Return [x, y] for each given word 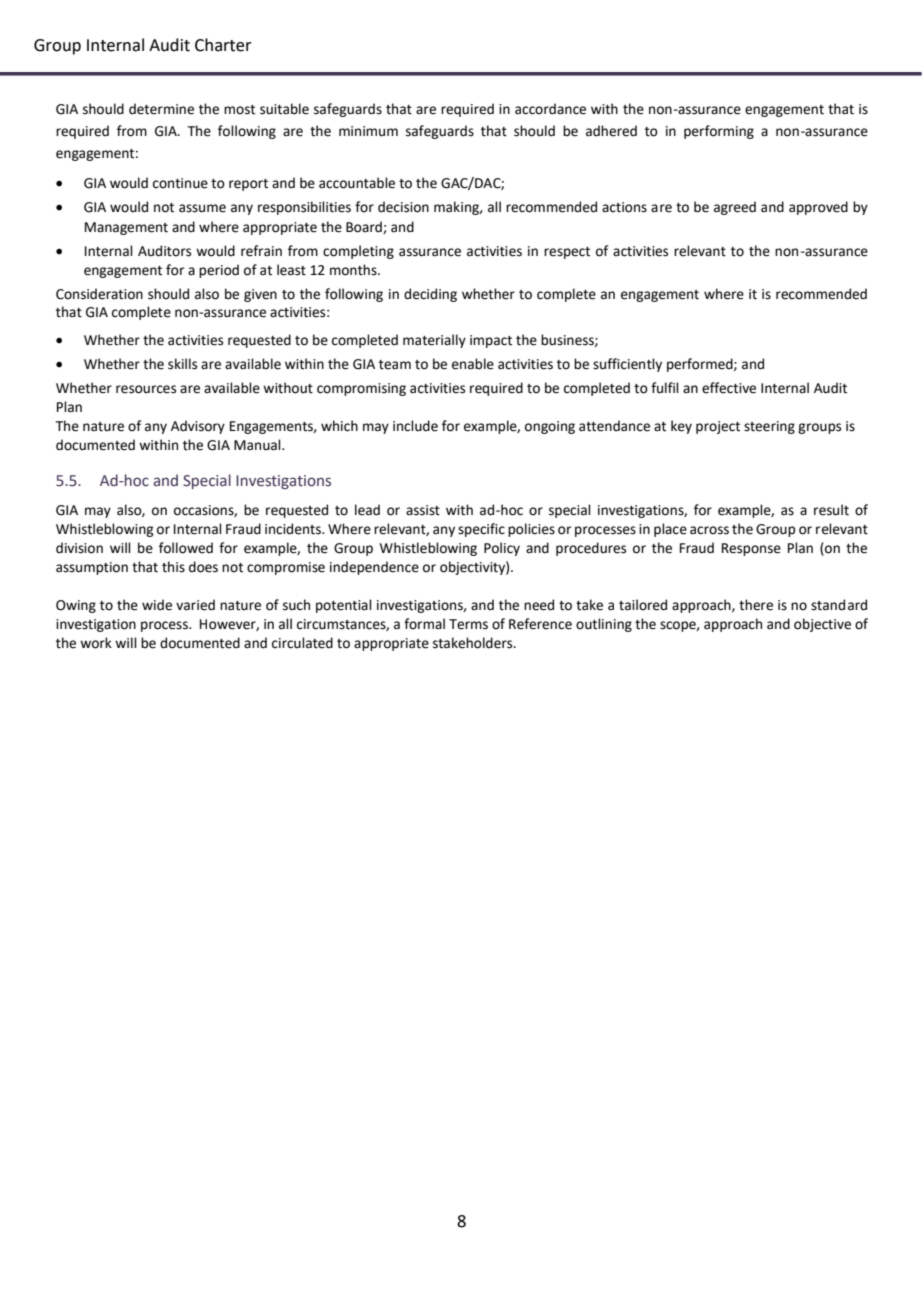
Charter [223, 45]
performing [719, 132]
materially [434, 341]
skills [182, 364]
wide [157, 605]
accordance [550, 109]
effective [729, 388]
